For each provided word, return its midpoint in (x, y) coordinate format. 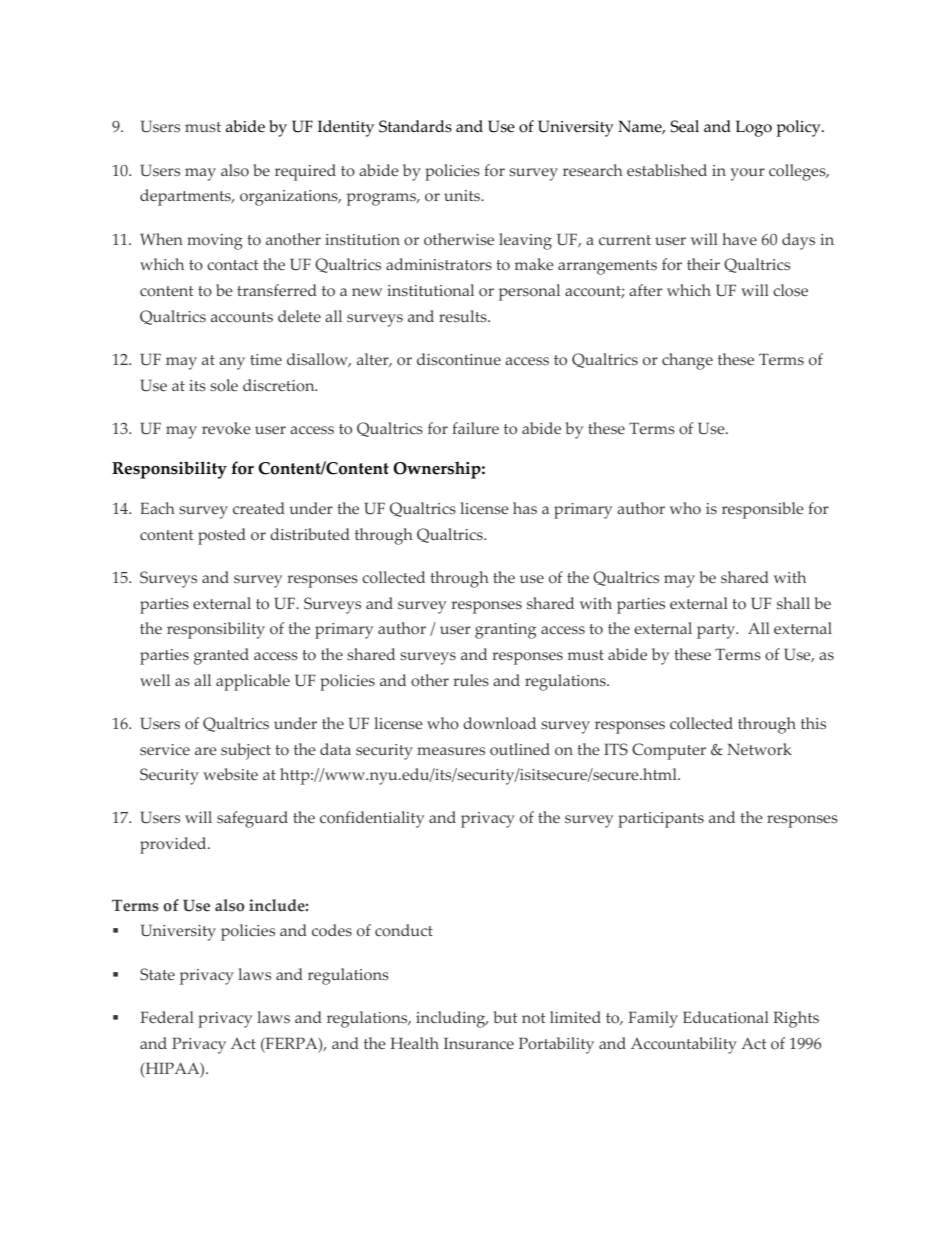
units (463, 196)
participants (661, 820)
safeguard (252, 819)
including (452, 1019)
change (687, 361)
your (747, 174)
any (232, 363)
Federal (167, 1017)
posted (222, 536)
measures (451, 751)
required (305, 172)
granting (505, 631)
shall (793, 603)
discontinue (459, 359)
